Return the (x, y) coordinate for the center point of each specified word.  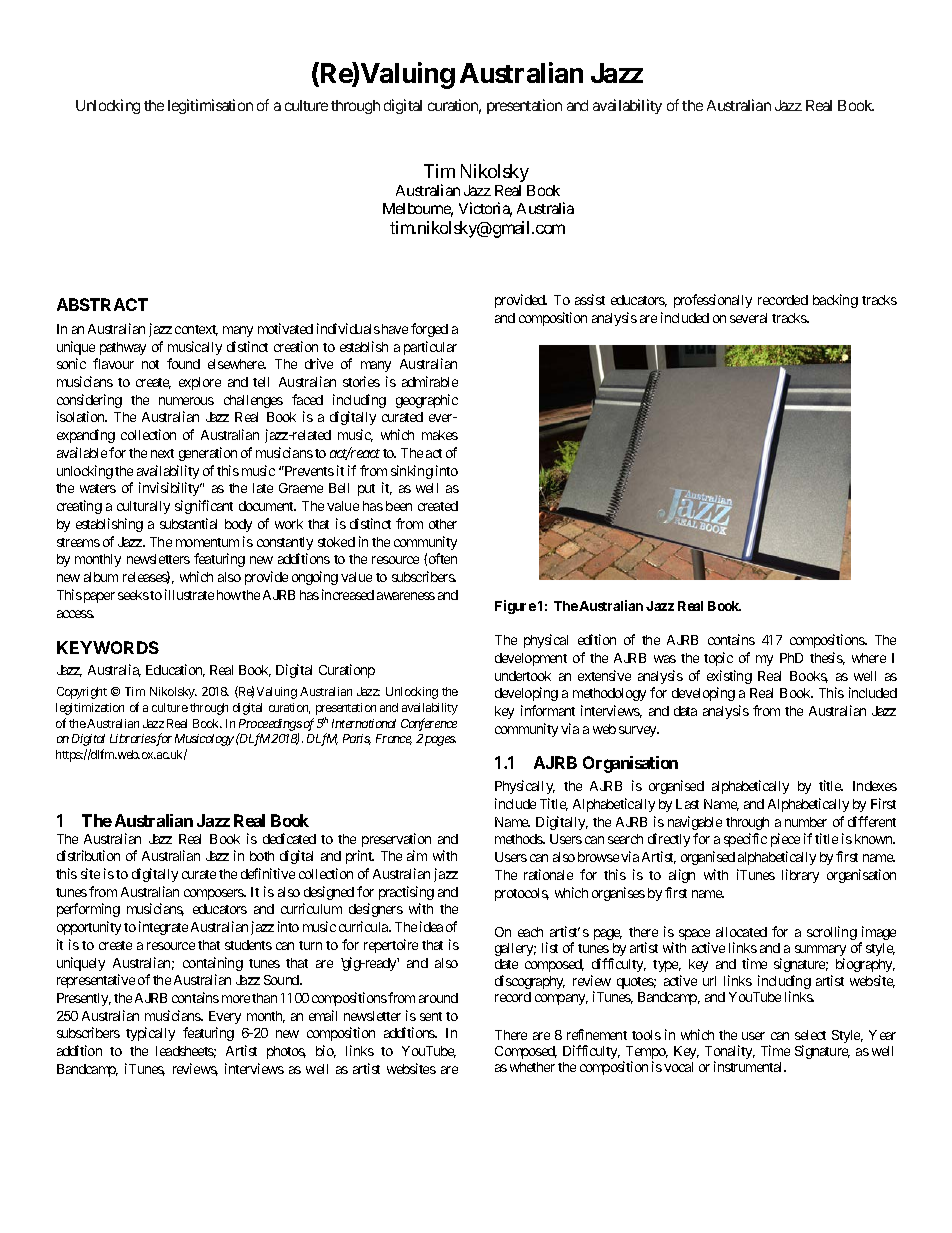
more (236, 999)
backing (835, 301)
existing (729, 677)
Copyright (82, 693)
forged (429, 330)
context (196, 330)
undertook (523, 676)
